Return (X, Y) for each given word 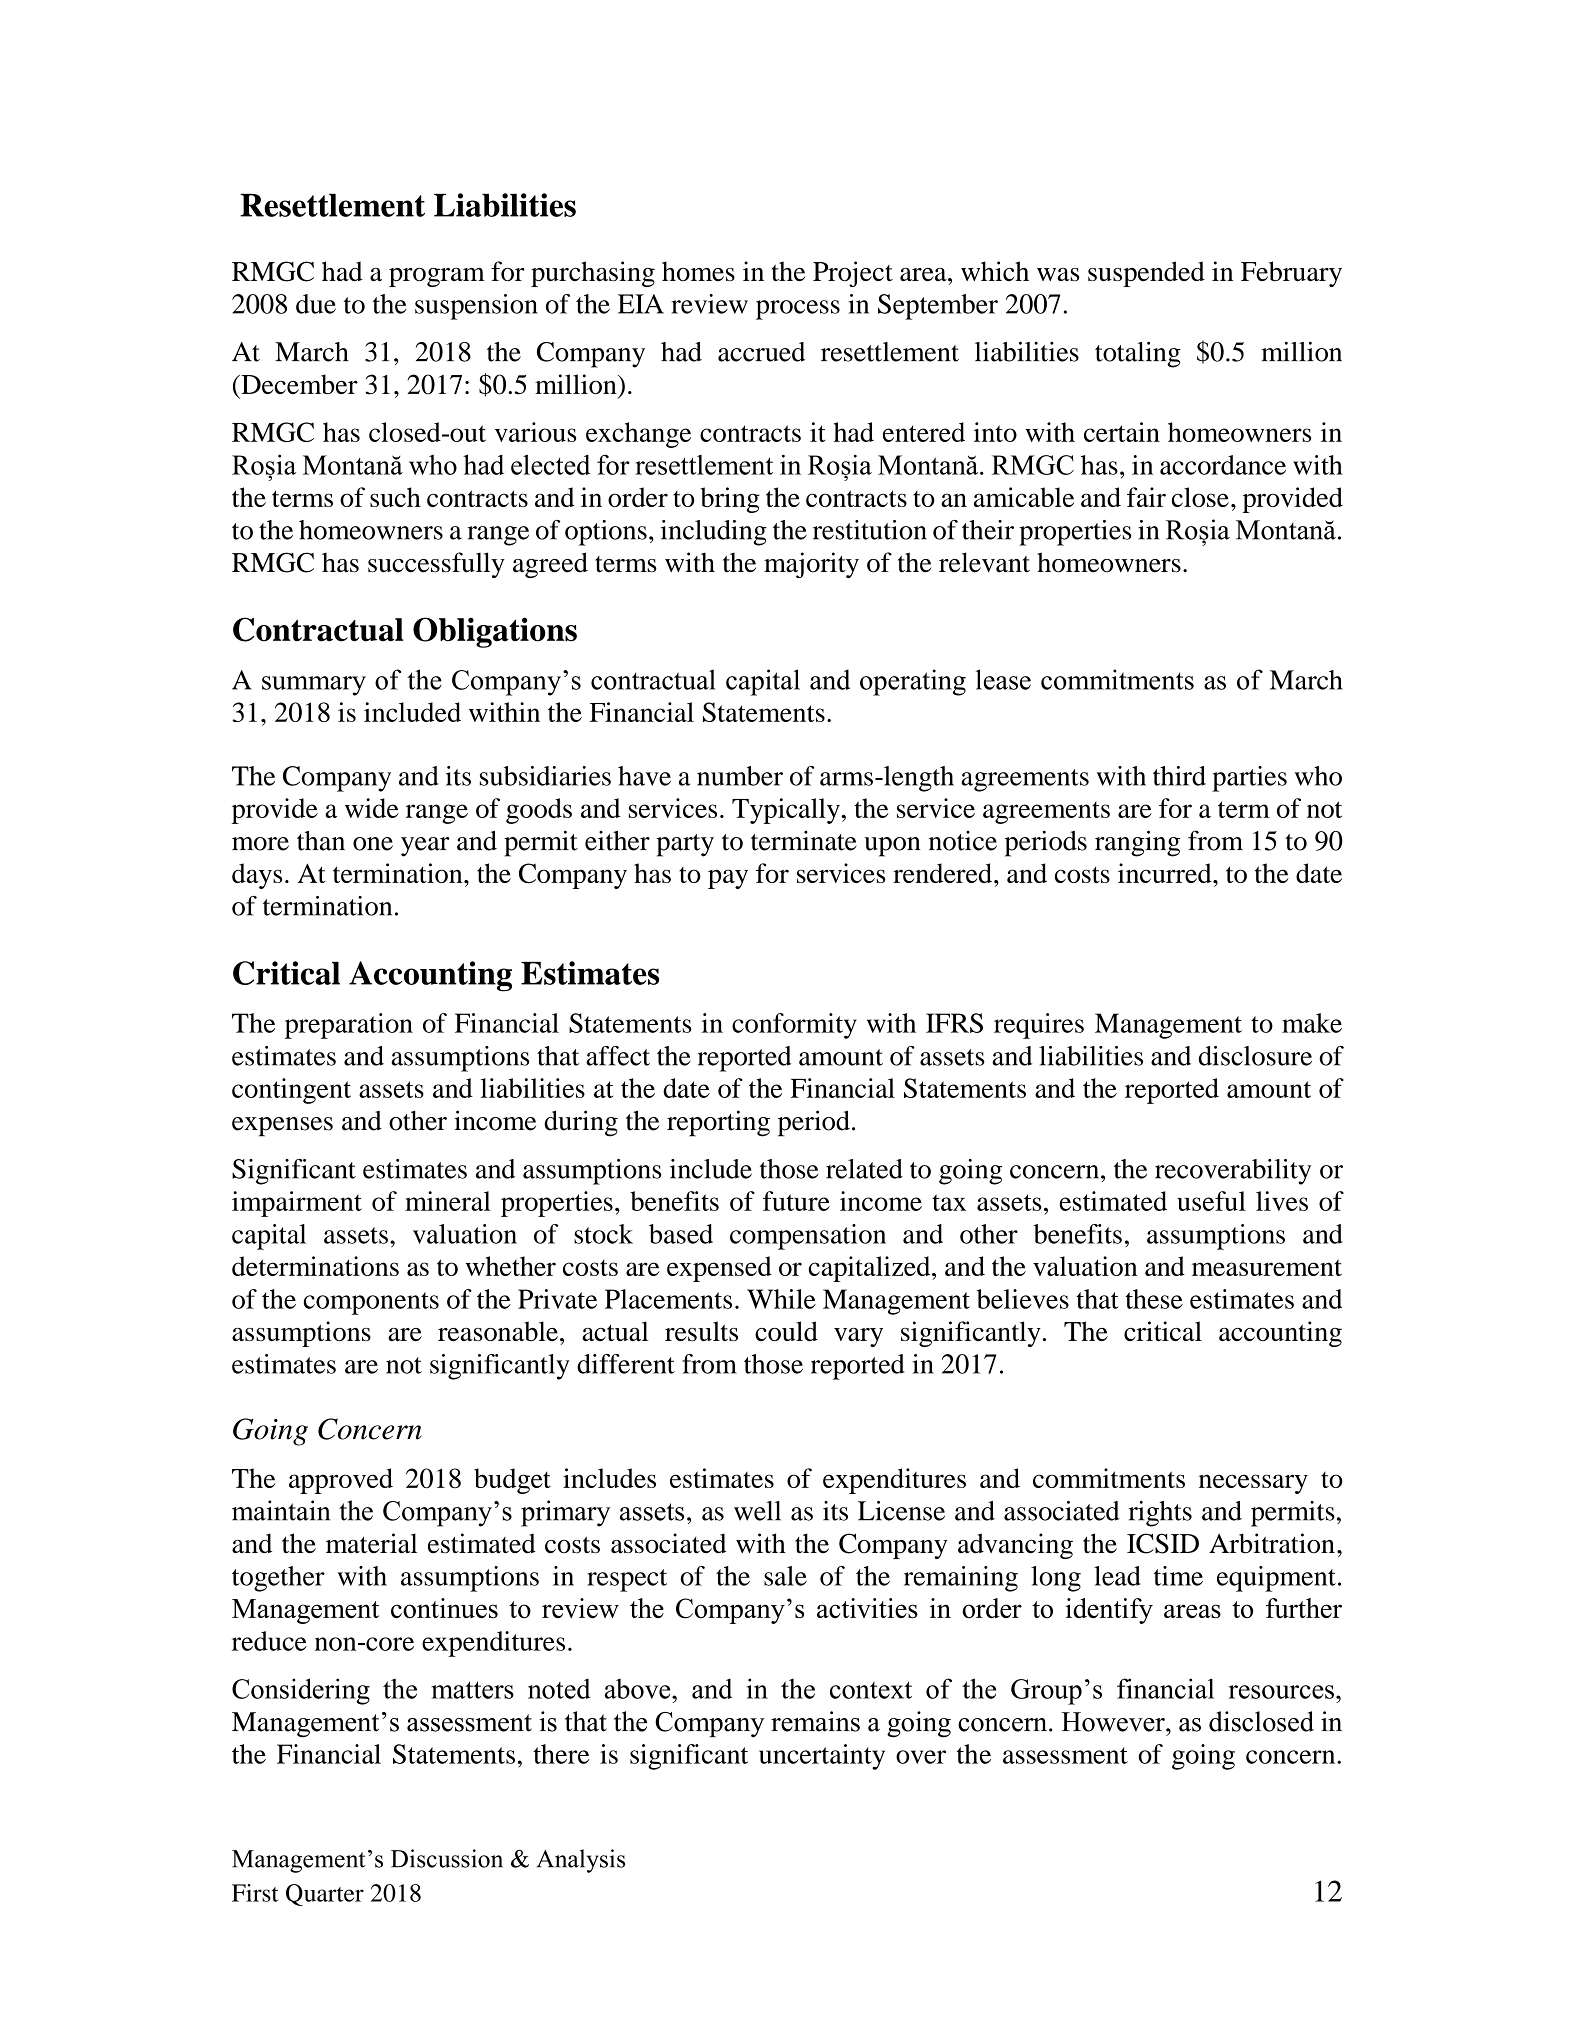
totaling (1138, 354)
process (798, 310)
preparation (349, 1026)
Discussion (447, 1858)
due (316, 304)
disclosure (1255, 1056)
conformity (794, 1026)
